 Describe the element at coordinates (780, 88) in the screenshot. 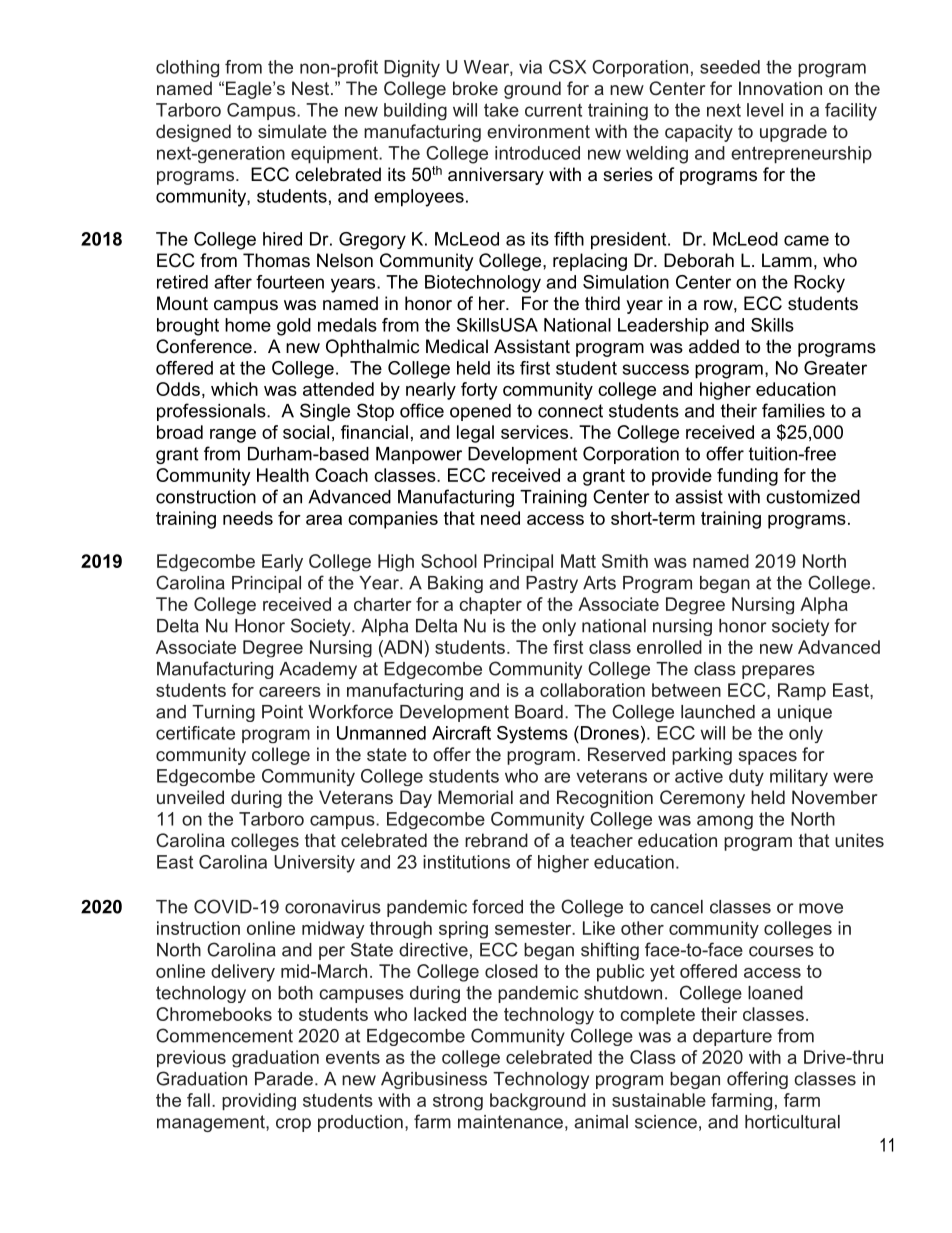

I see `Innovation` at that location.
